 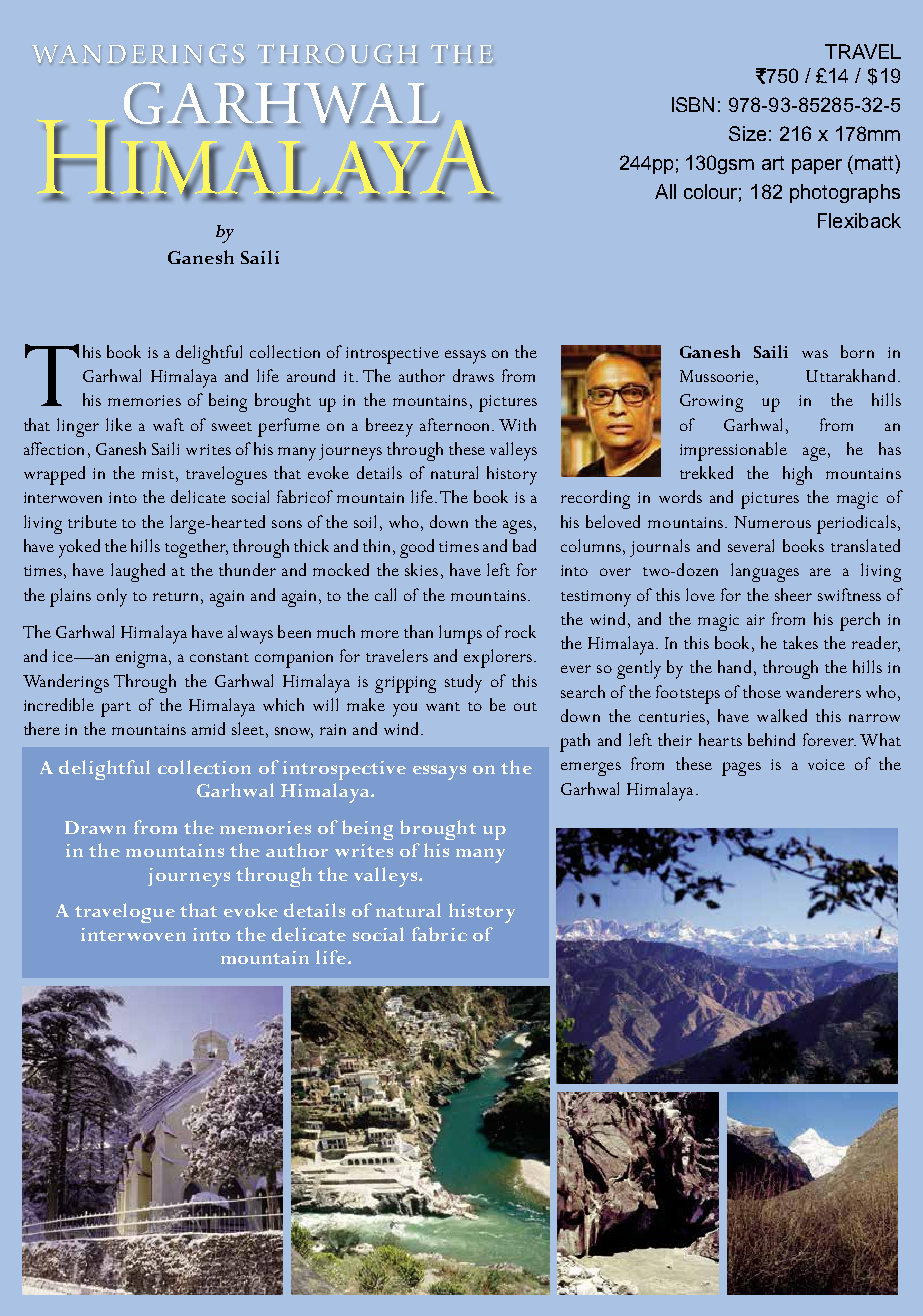 I want to click on mist, so click(x=158, y=473).
